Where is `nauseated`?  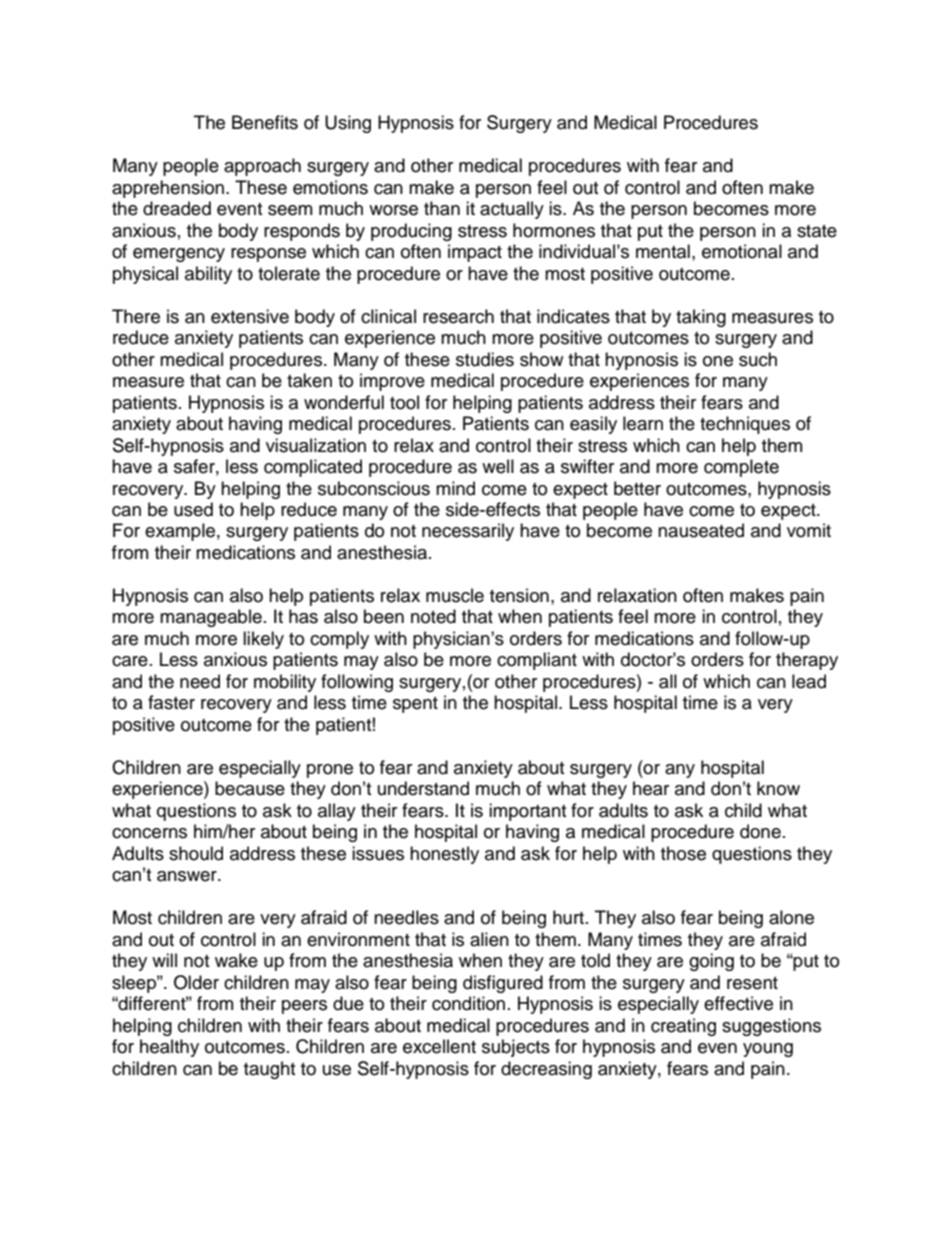 nauseated is located at coordinates (701, 530).
